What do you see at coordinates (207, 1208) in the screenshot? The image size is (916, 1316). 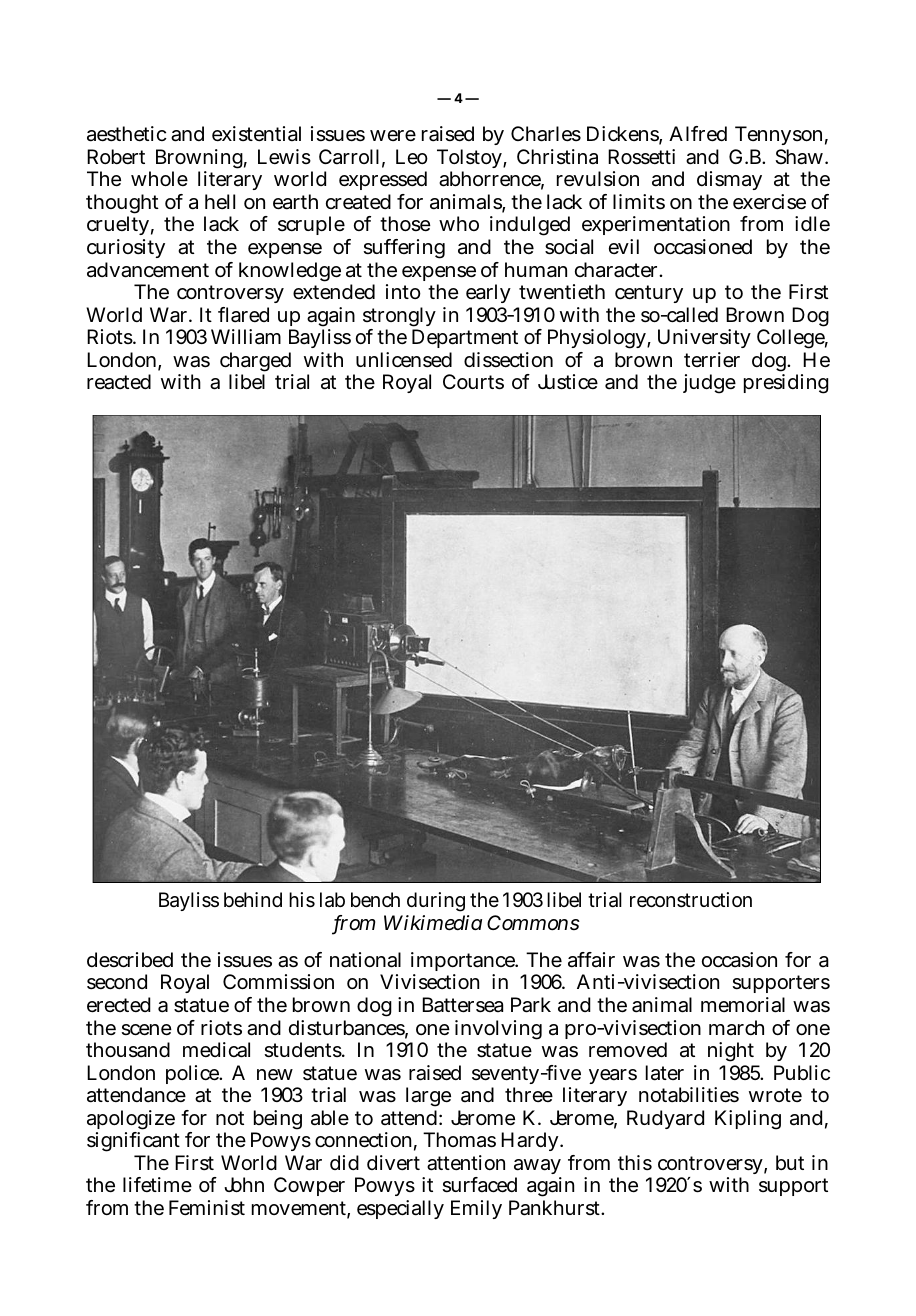 I see `Feminist` at bounding box center [207, 1208].
